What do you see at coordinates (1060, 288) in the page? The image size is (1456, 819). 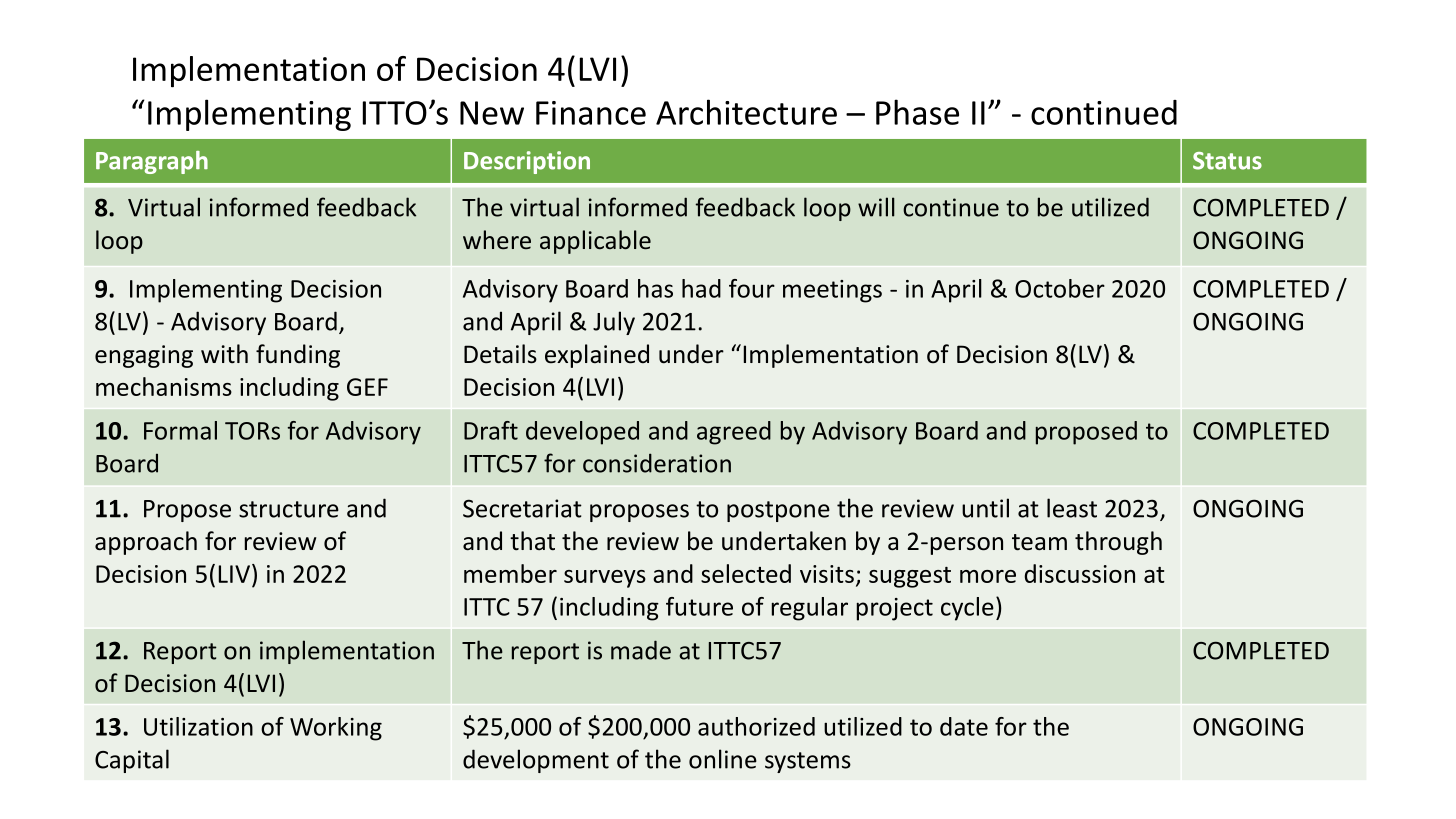 I see `October` at bounding box center [1060, 288].
